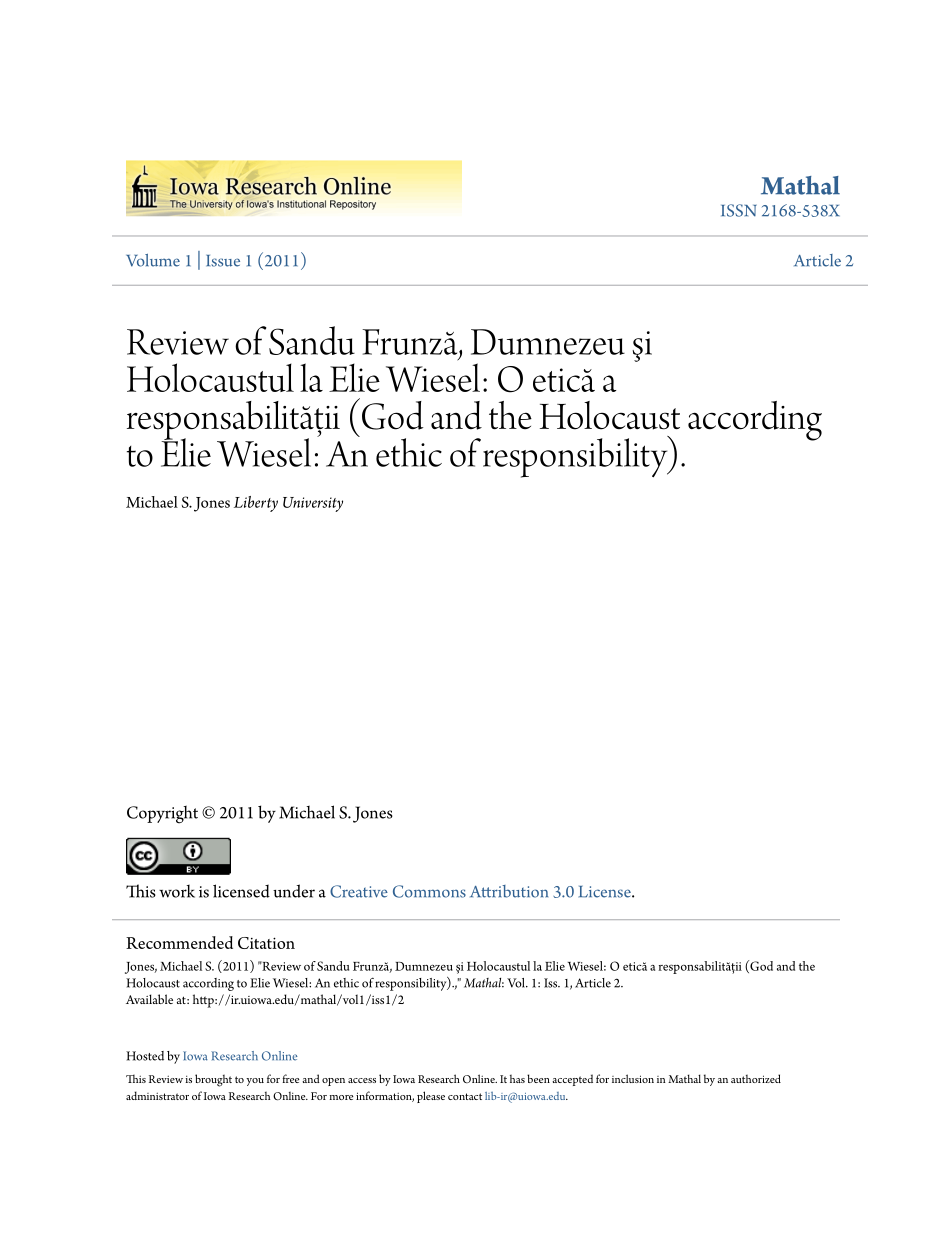 The image size is (952, 1233). I want to click on brought, so click(213, 1080).
